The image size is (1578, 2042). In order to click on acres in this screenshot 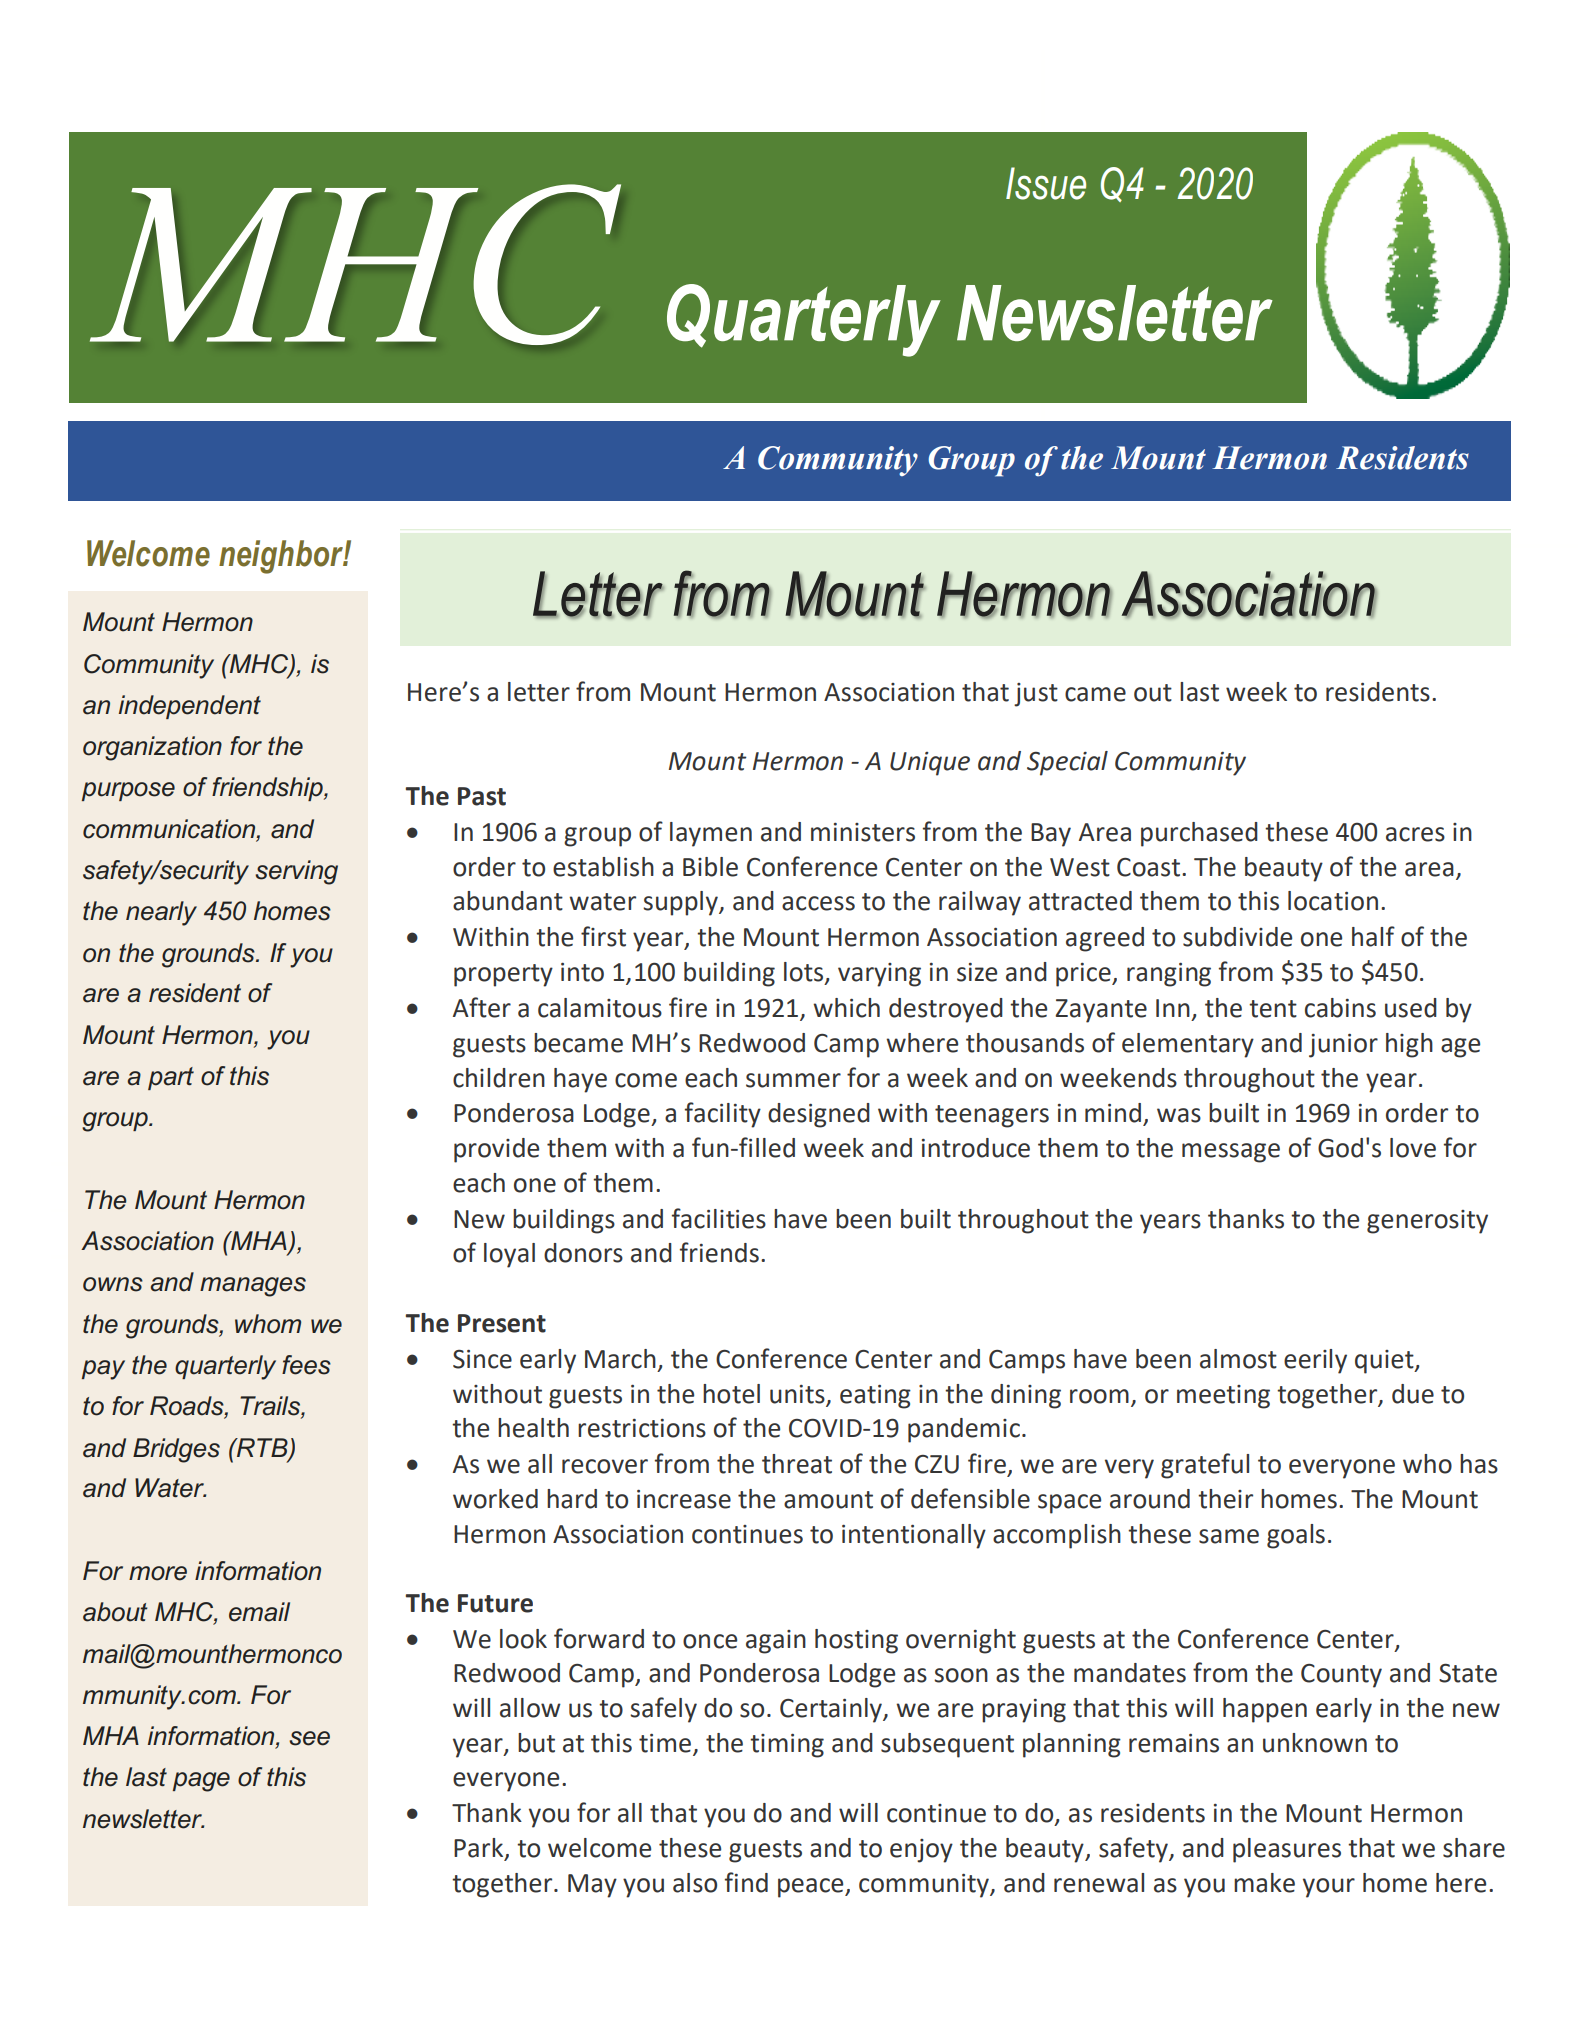, I will do `click(1415, 834)`.
